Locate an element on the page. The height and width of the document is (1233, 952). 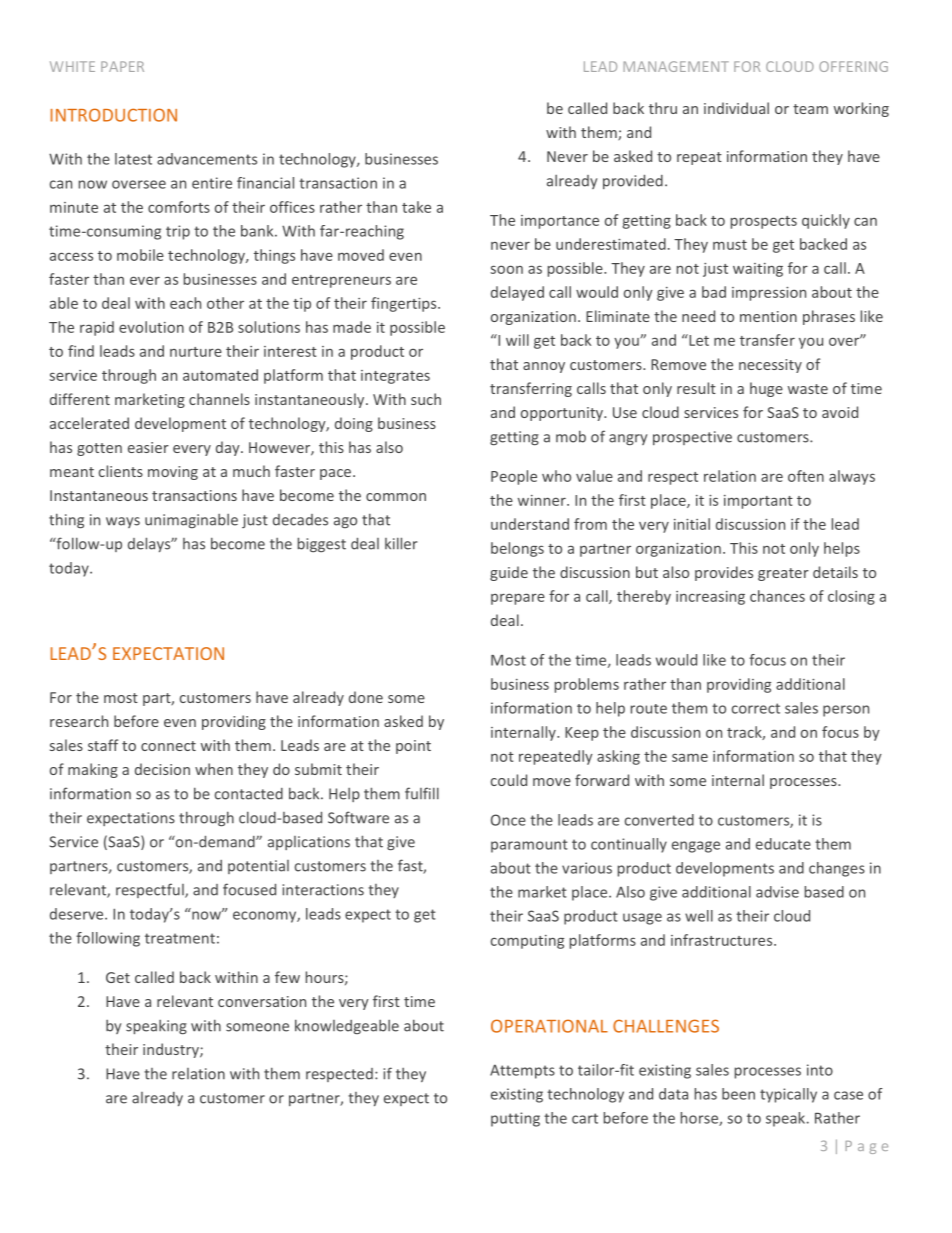
take is located at coordinates (416, 207).
